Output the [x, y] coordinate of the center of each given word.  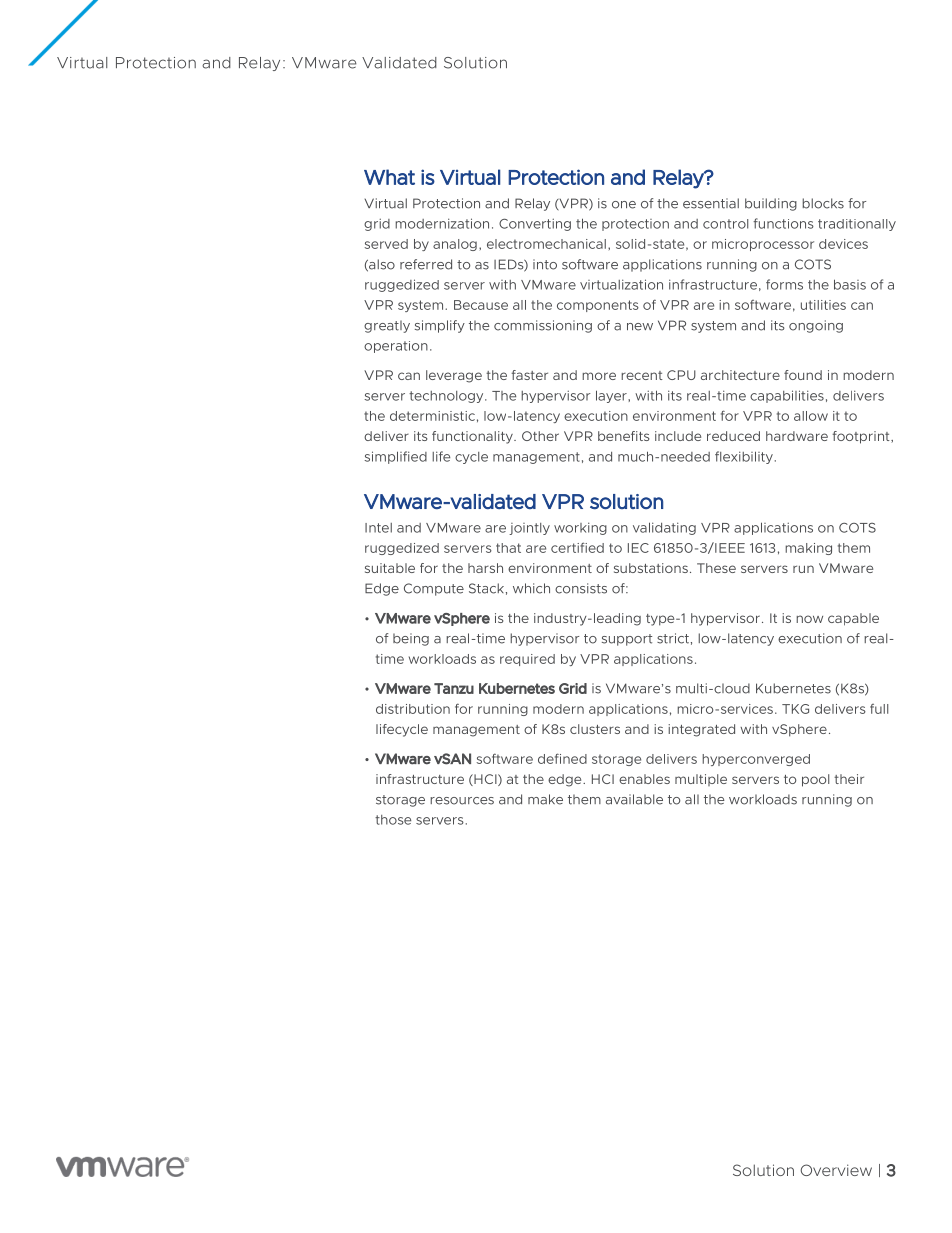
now [809, 619]
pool [815, 780]
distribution [413, 709]
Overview [836, 1170]
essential [711, 203]
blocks [823, 203]
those [393, 820]
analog [455, 245]
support [627, 640]
